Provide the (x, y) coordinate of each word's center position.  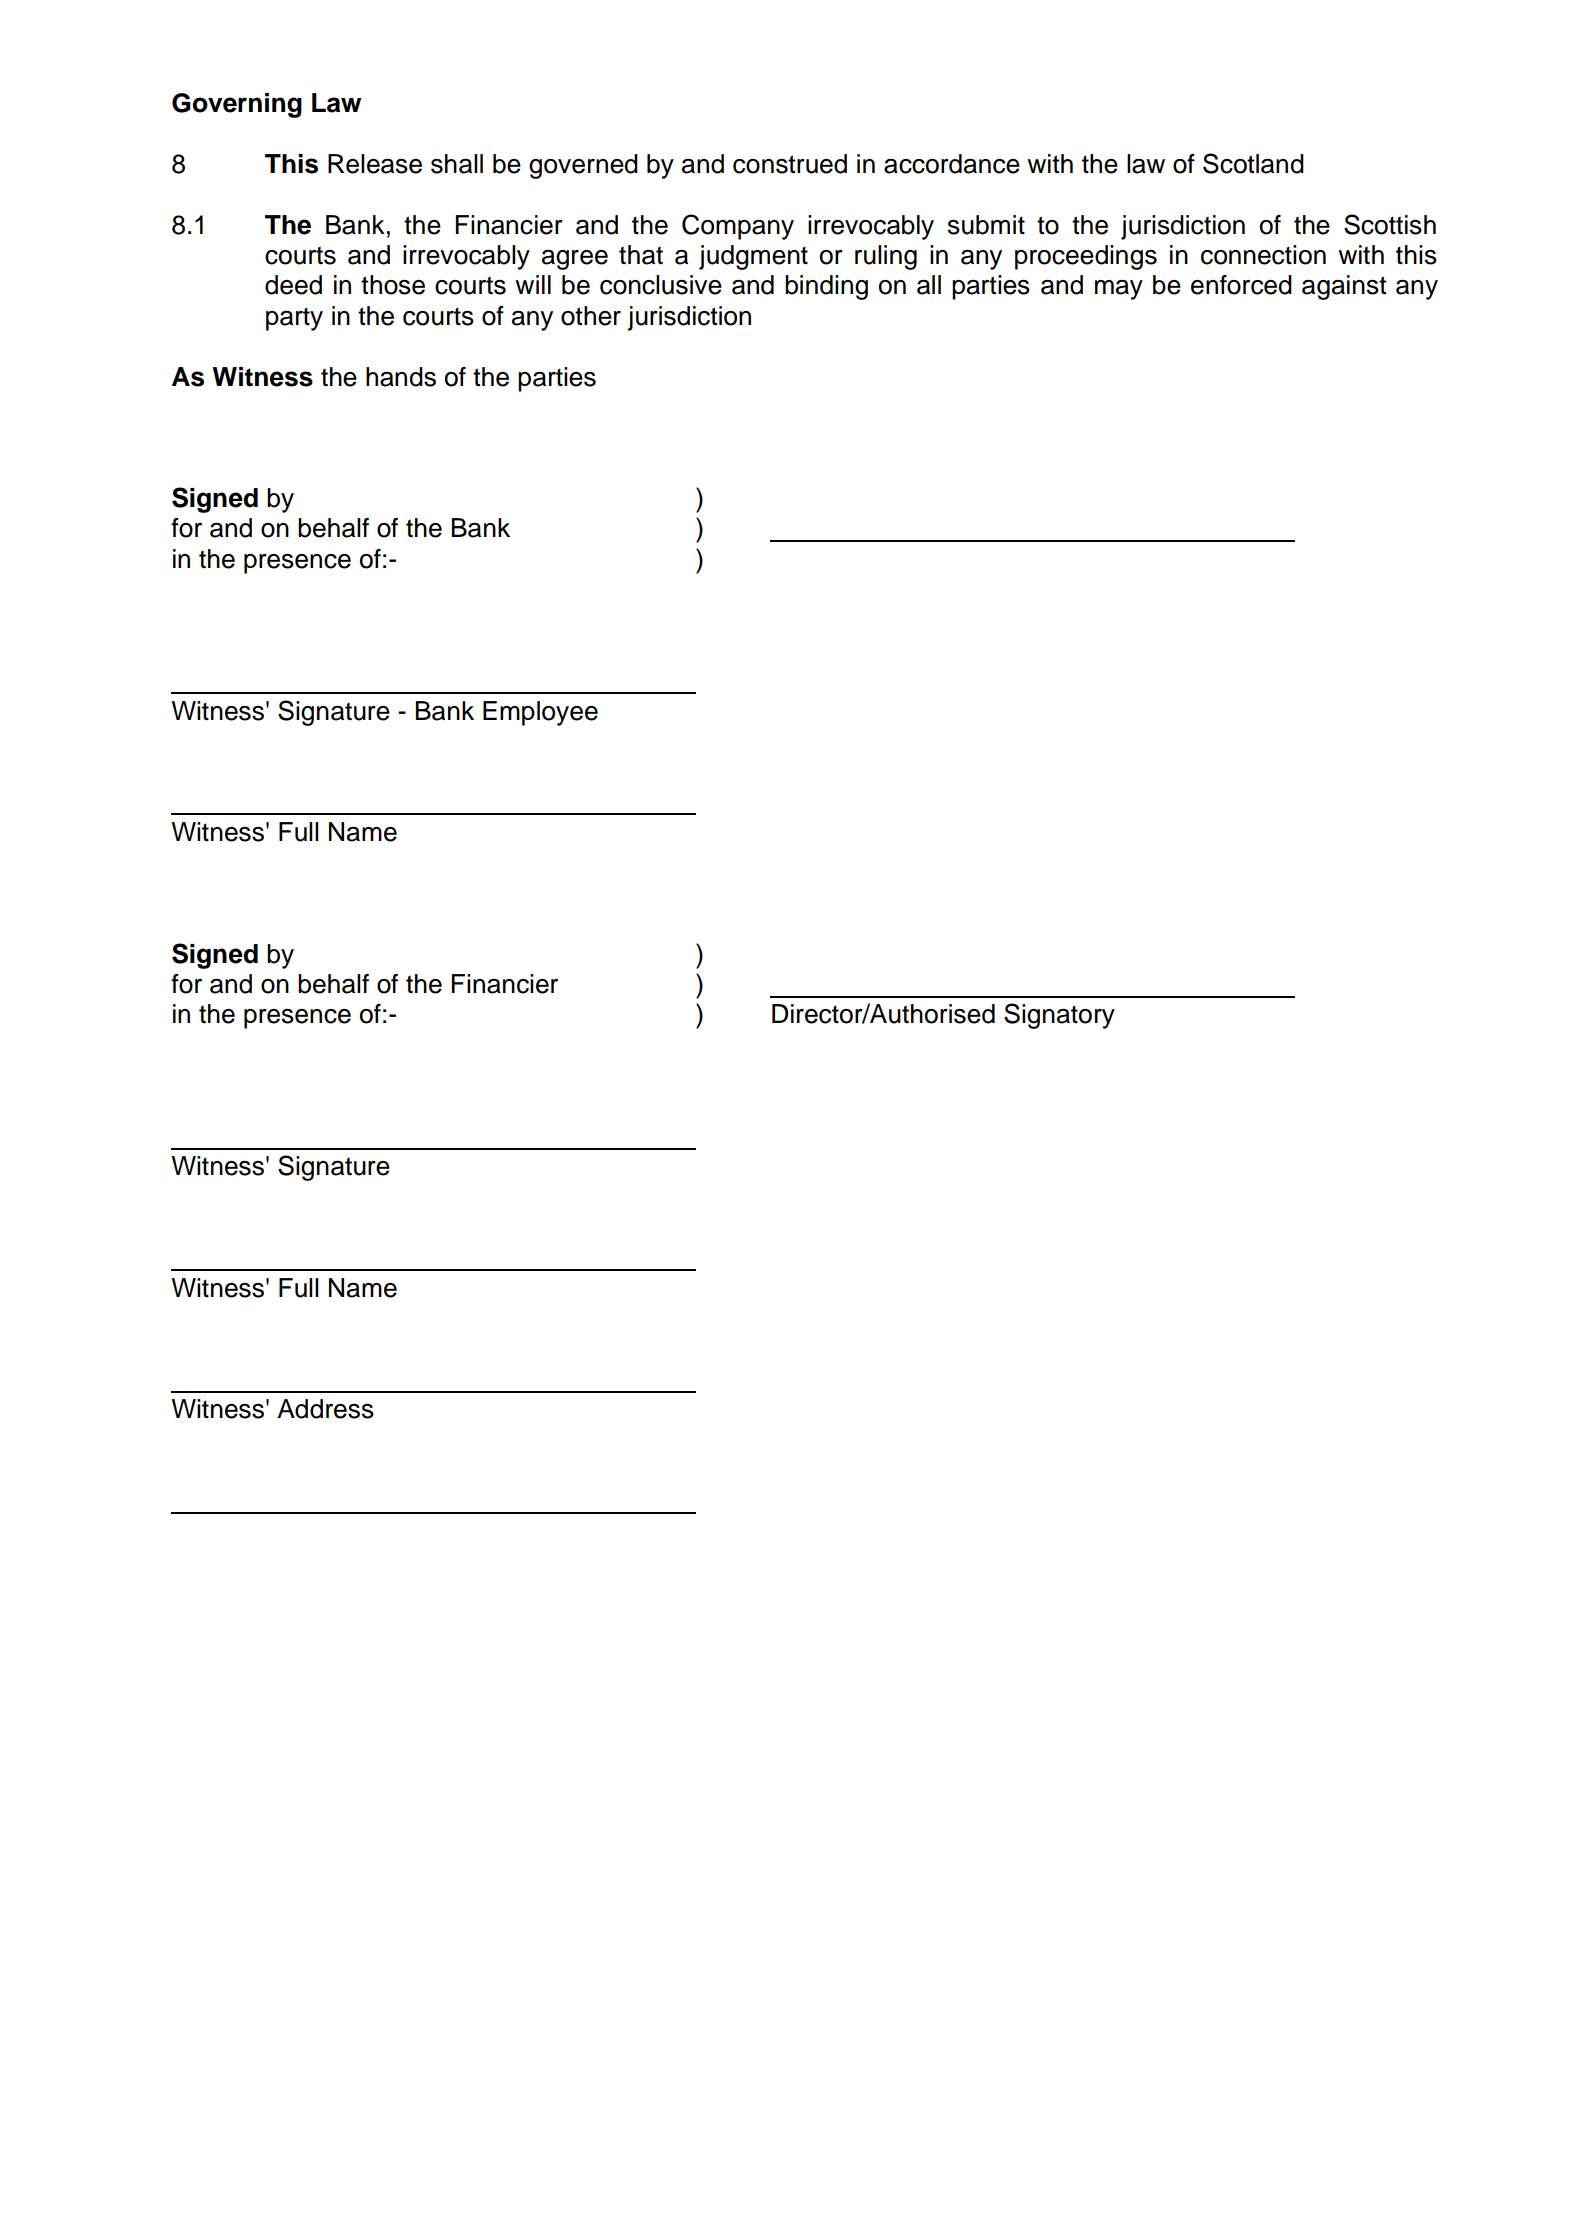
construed (790, 164)
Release (375, 164)
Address (325, 1409)
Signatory (1059, 1016)
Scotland (1253, 163)
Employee (540, 713)
